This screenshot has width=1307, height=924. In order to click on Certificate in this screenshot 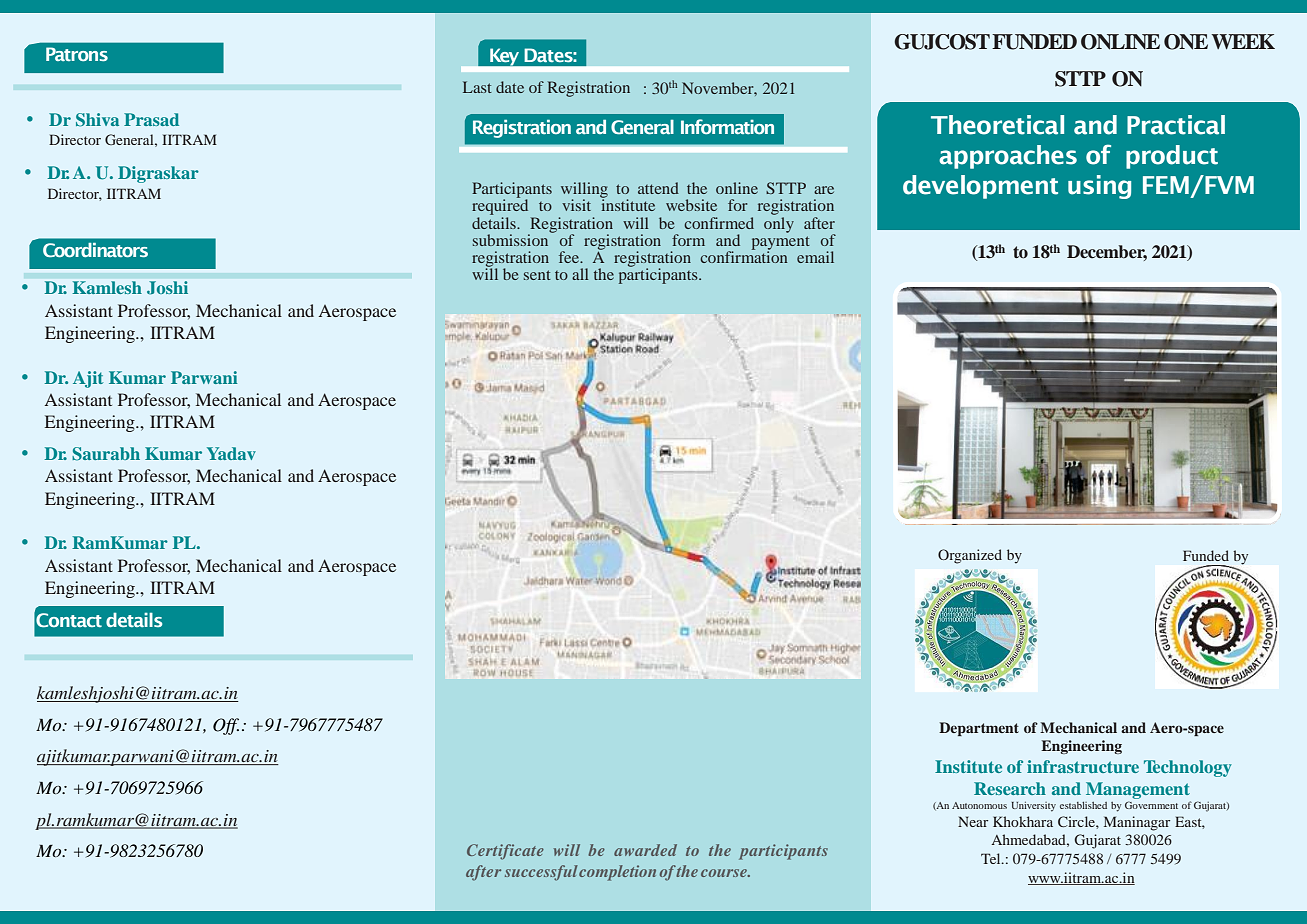, I will do `click(505, 852)`.
